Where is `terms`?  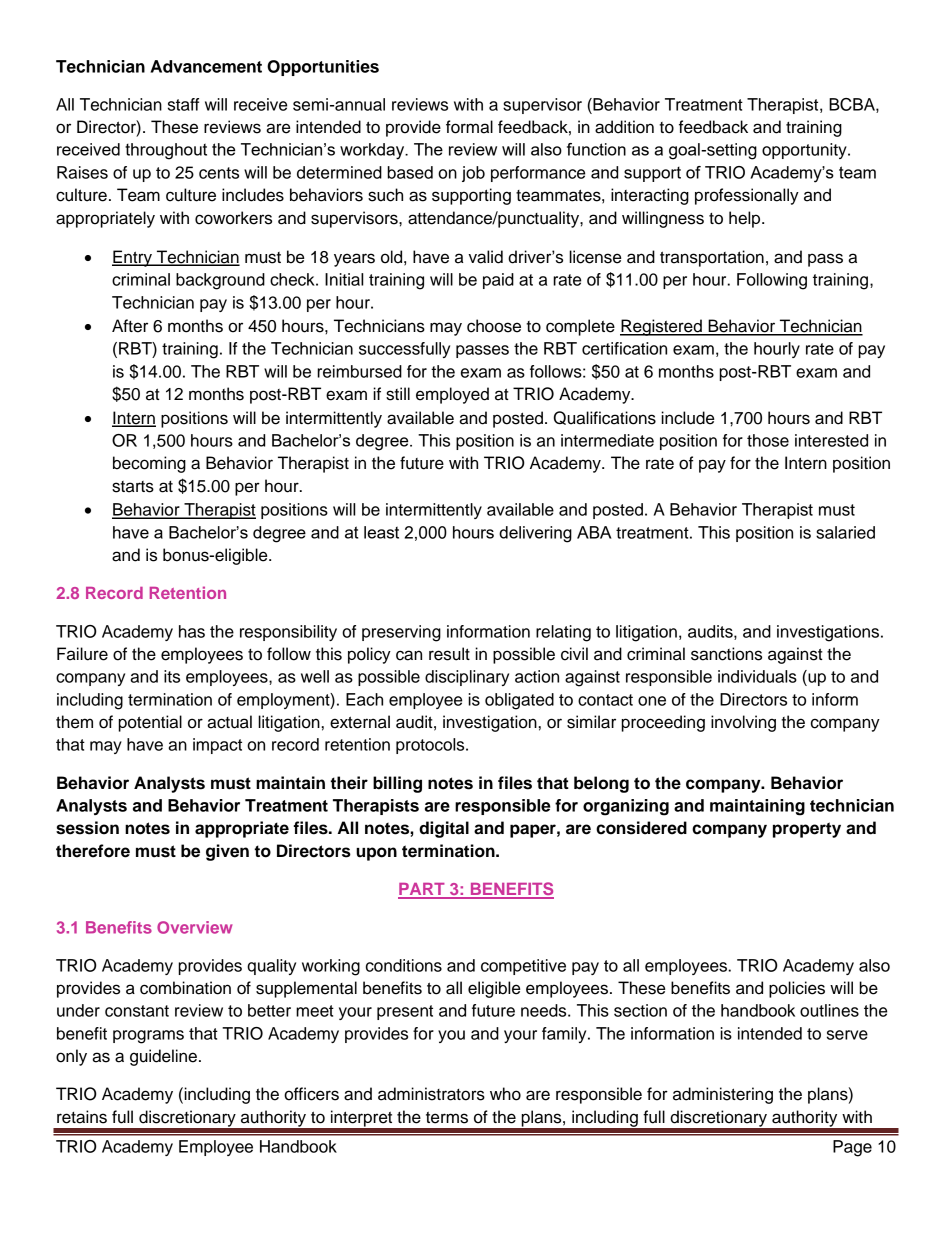
terms is located at coordinates (447, 1117).
